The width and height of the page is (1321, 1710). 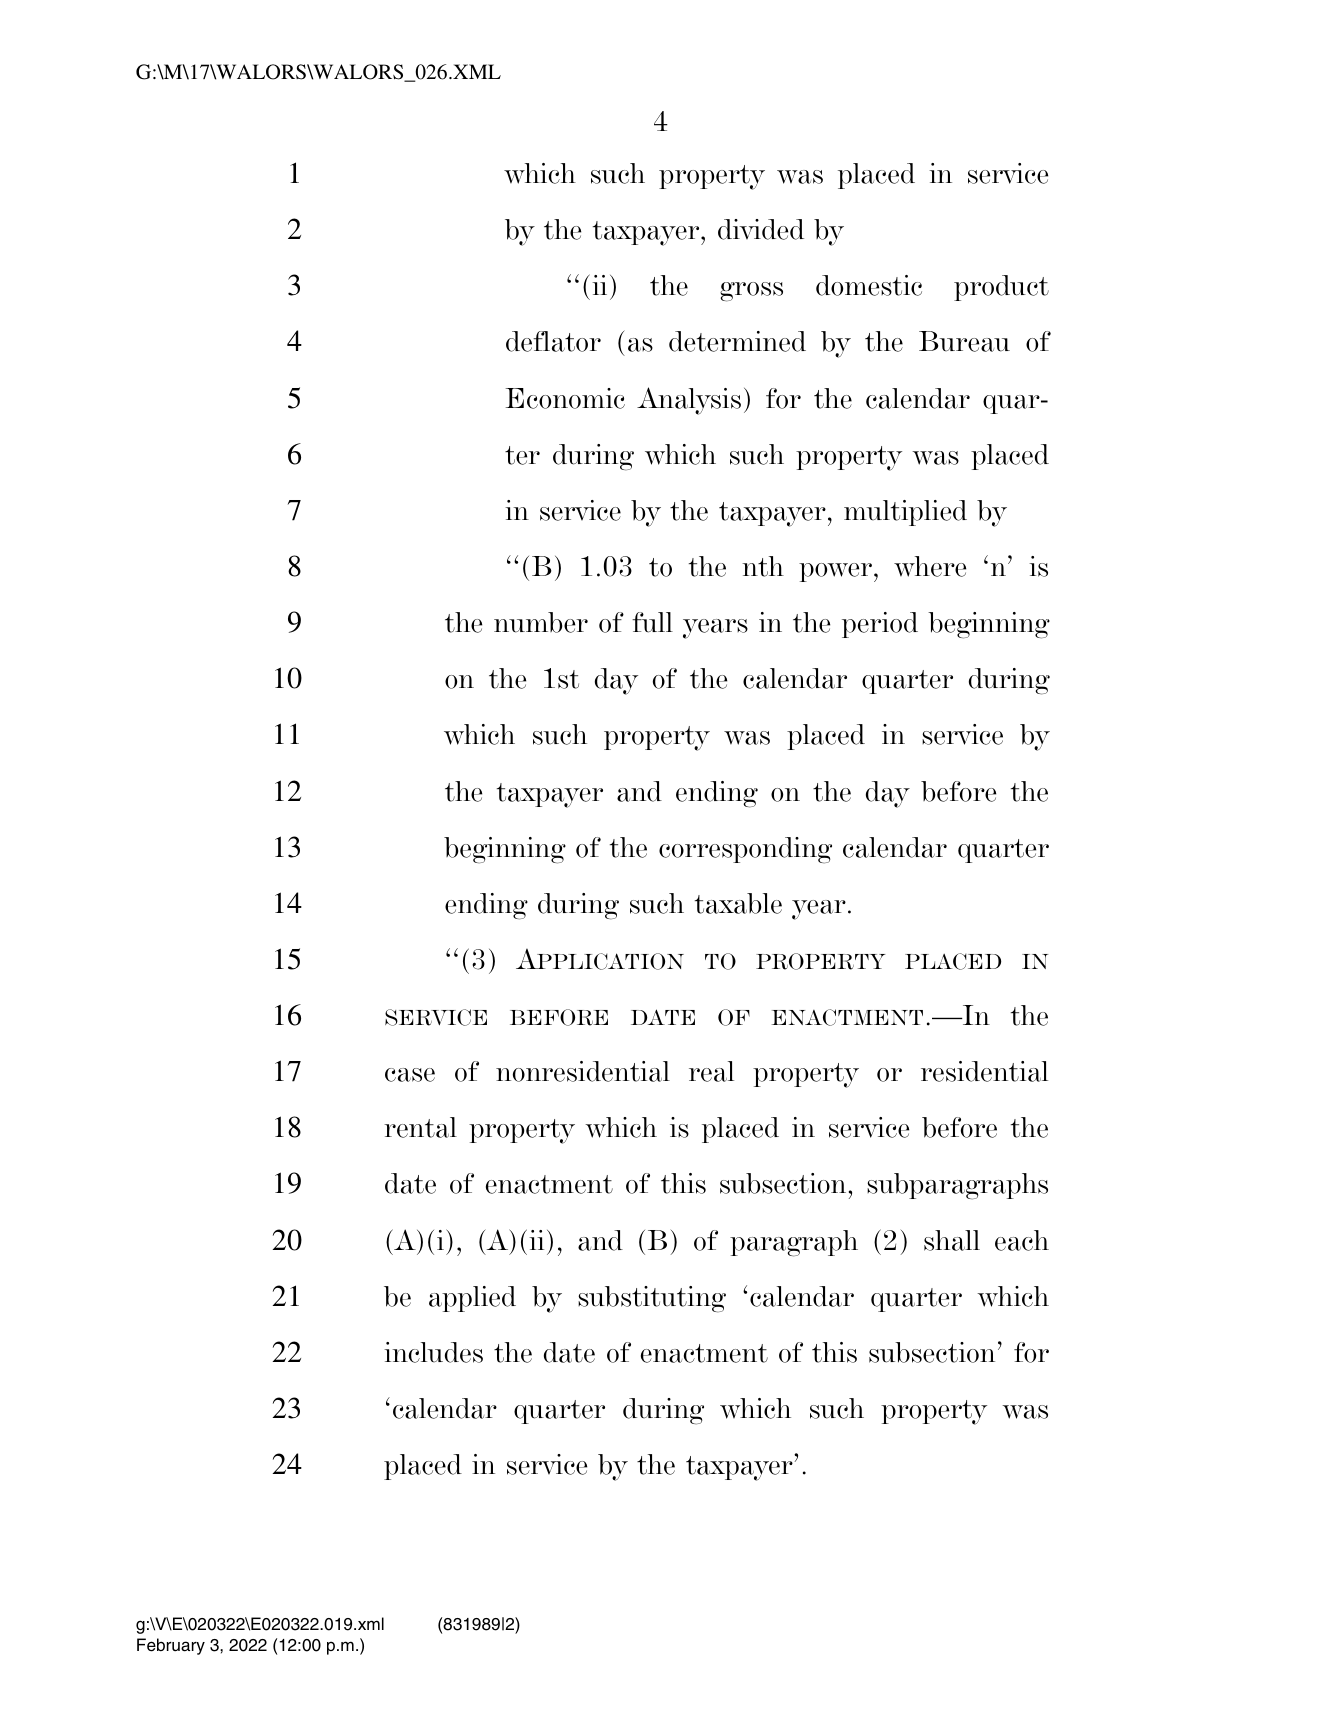 I want to click on domestic, so click(x=869, y=285).
